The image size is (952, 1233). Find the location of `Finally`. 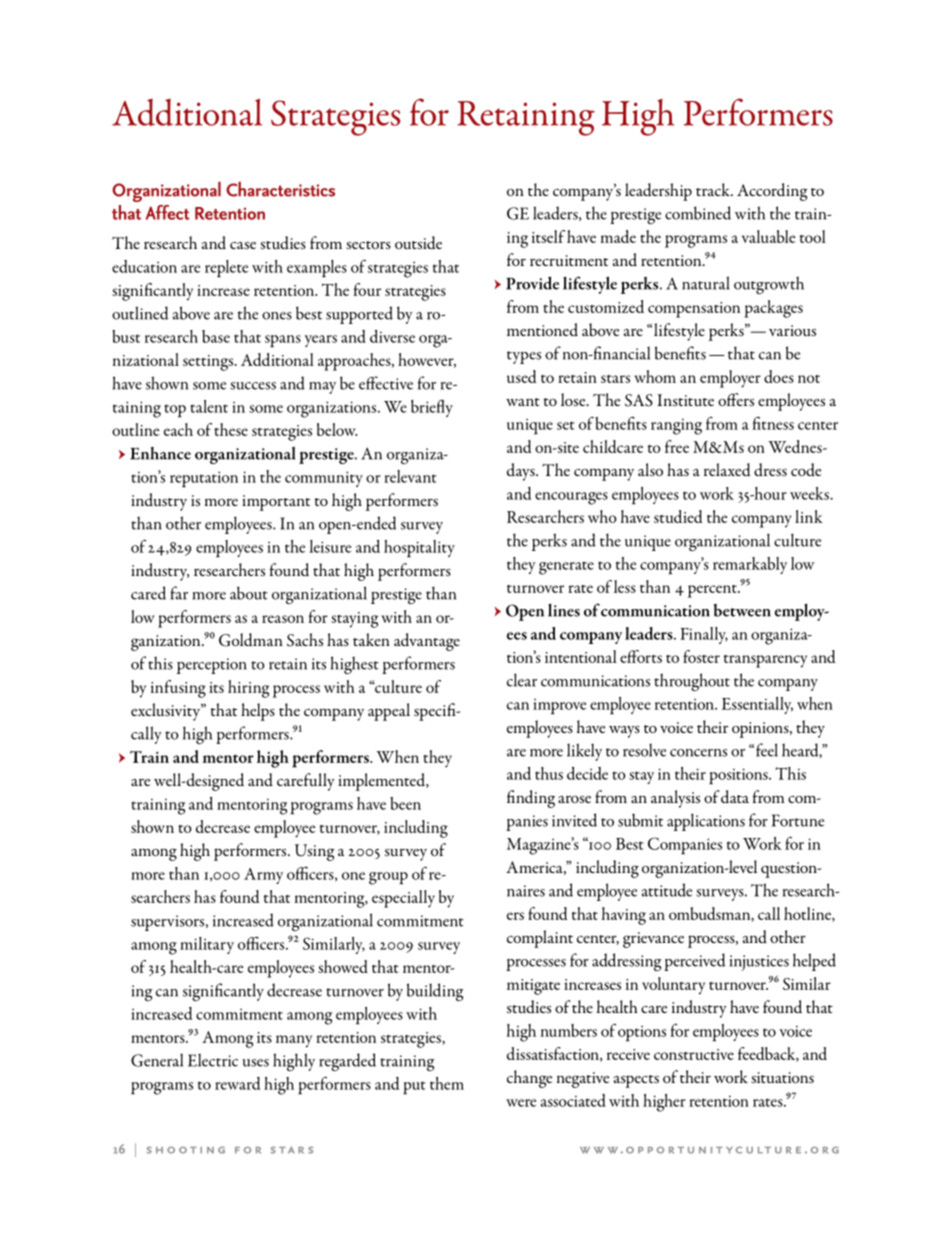

Finally is located at coordinates (704, 635).
